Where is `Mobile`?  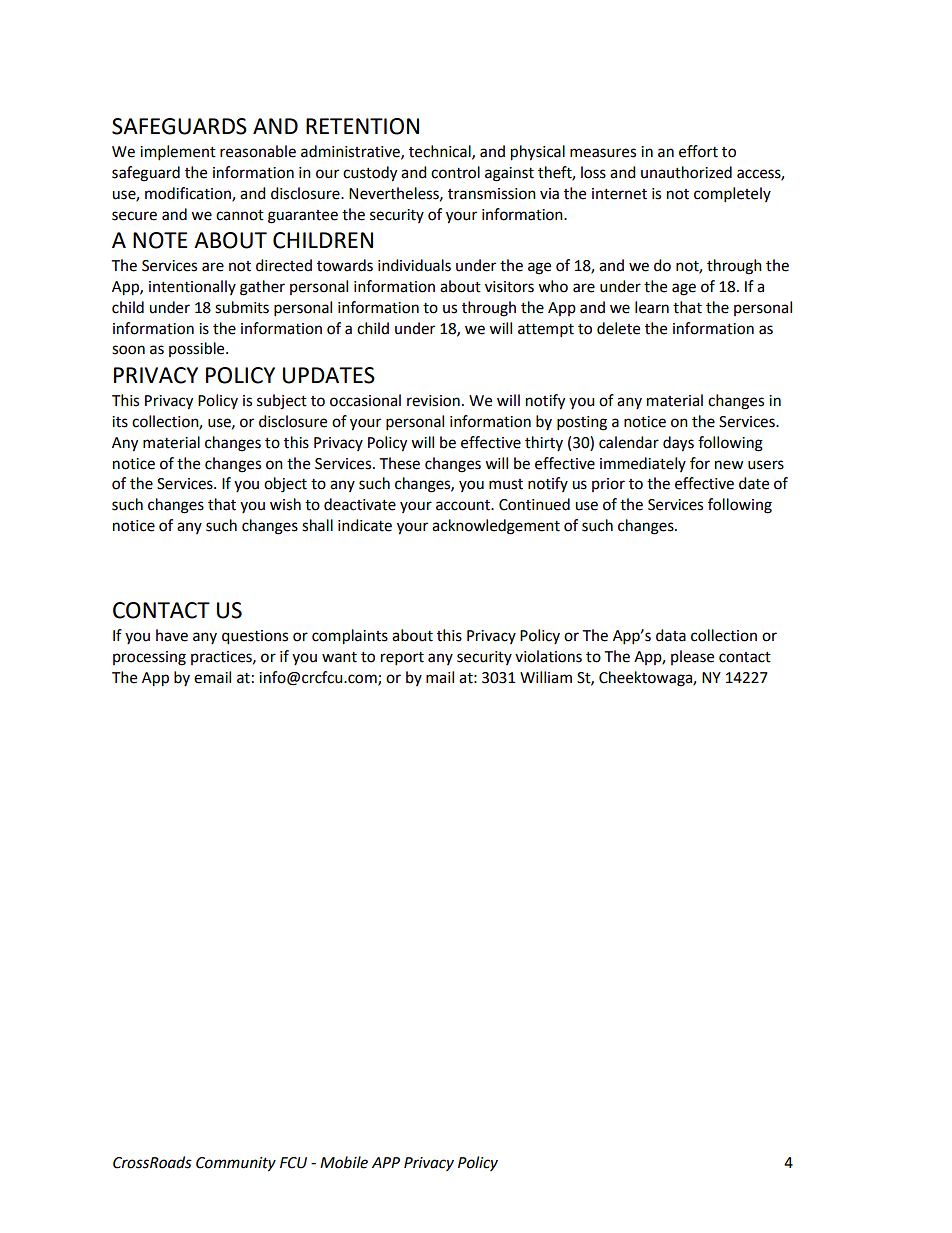 Mobile is located at coordinates (344, 1162).
